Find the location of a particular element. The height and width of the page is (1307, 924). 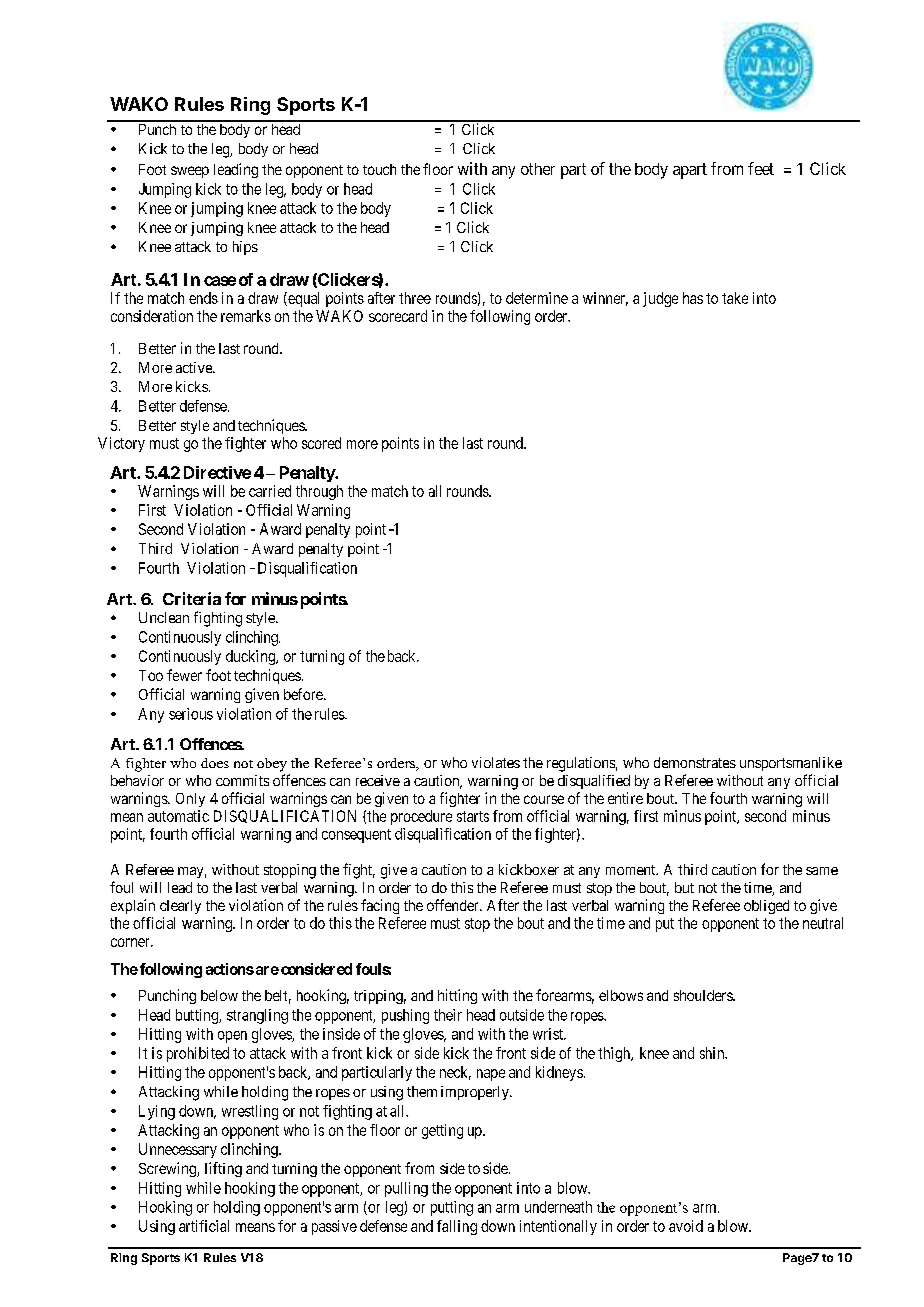

sweep is located at coordinates (190, 172).
